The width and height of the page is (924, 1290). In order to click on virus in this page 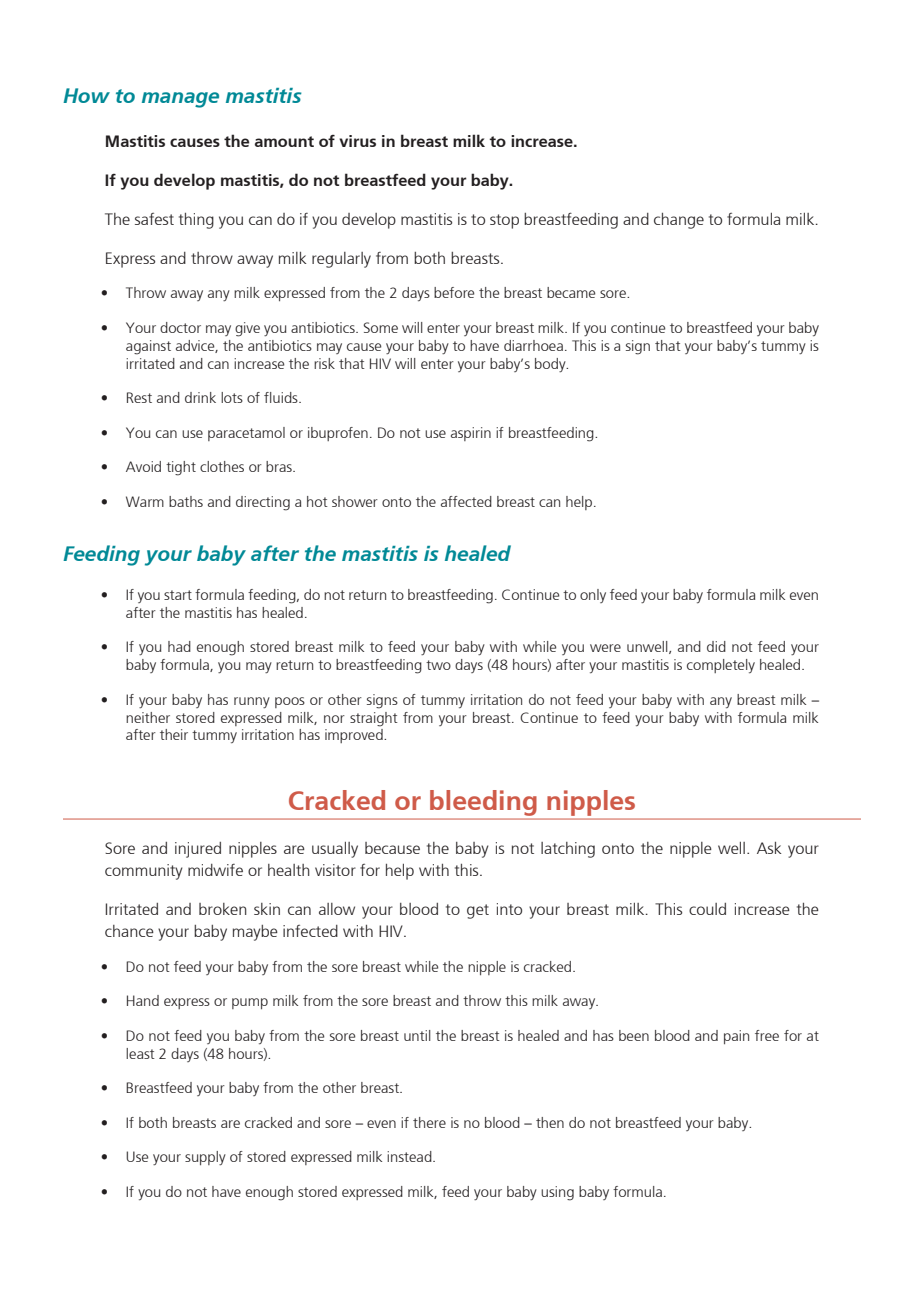, I will do `click(357, 141)`.
